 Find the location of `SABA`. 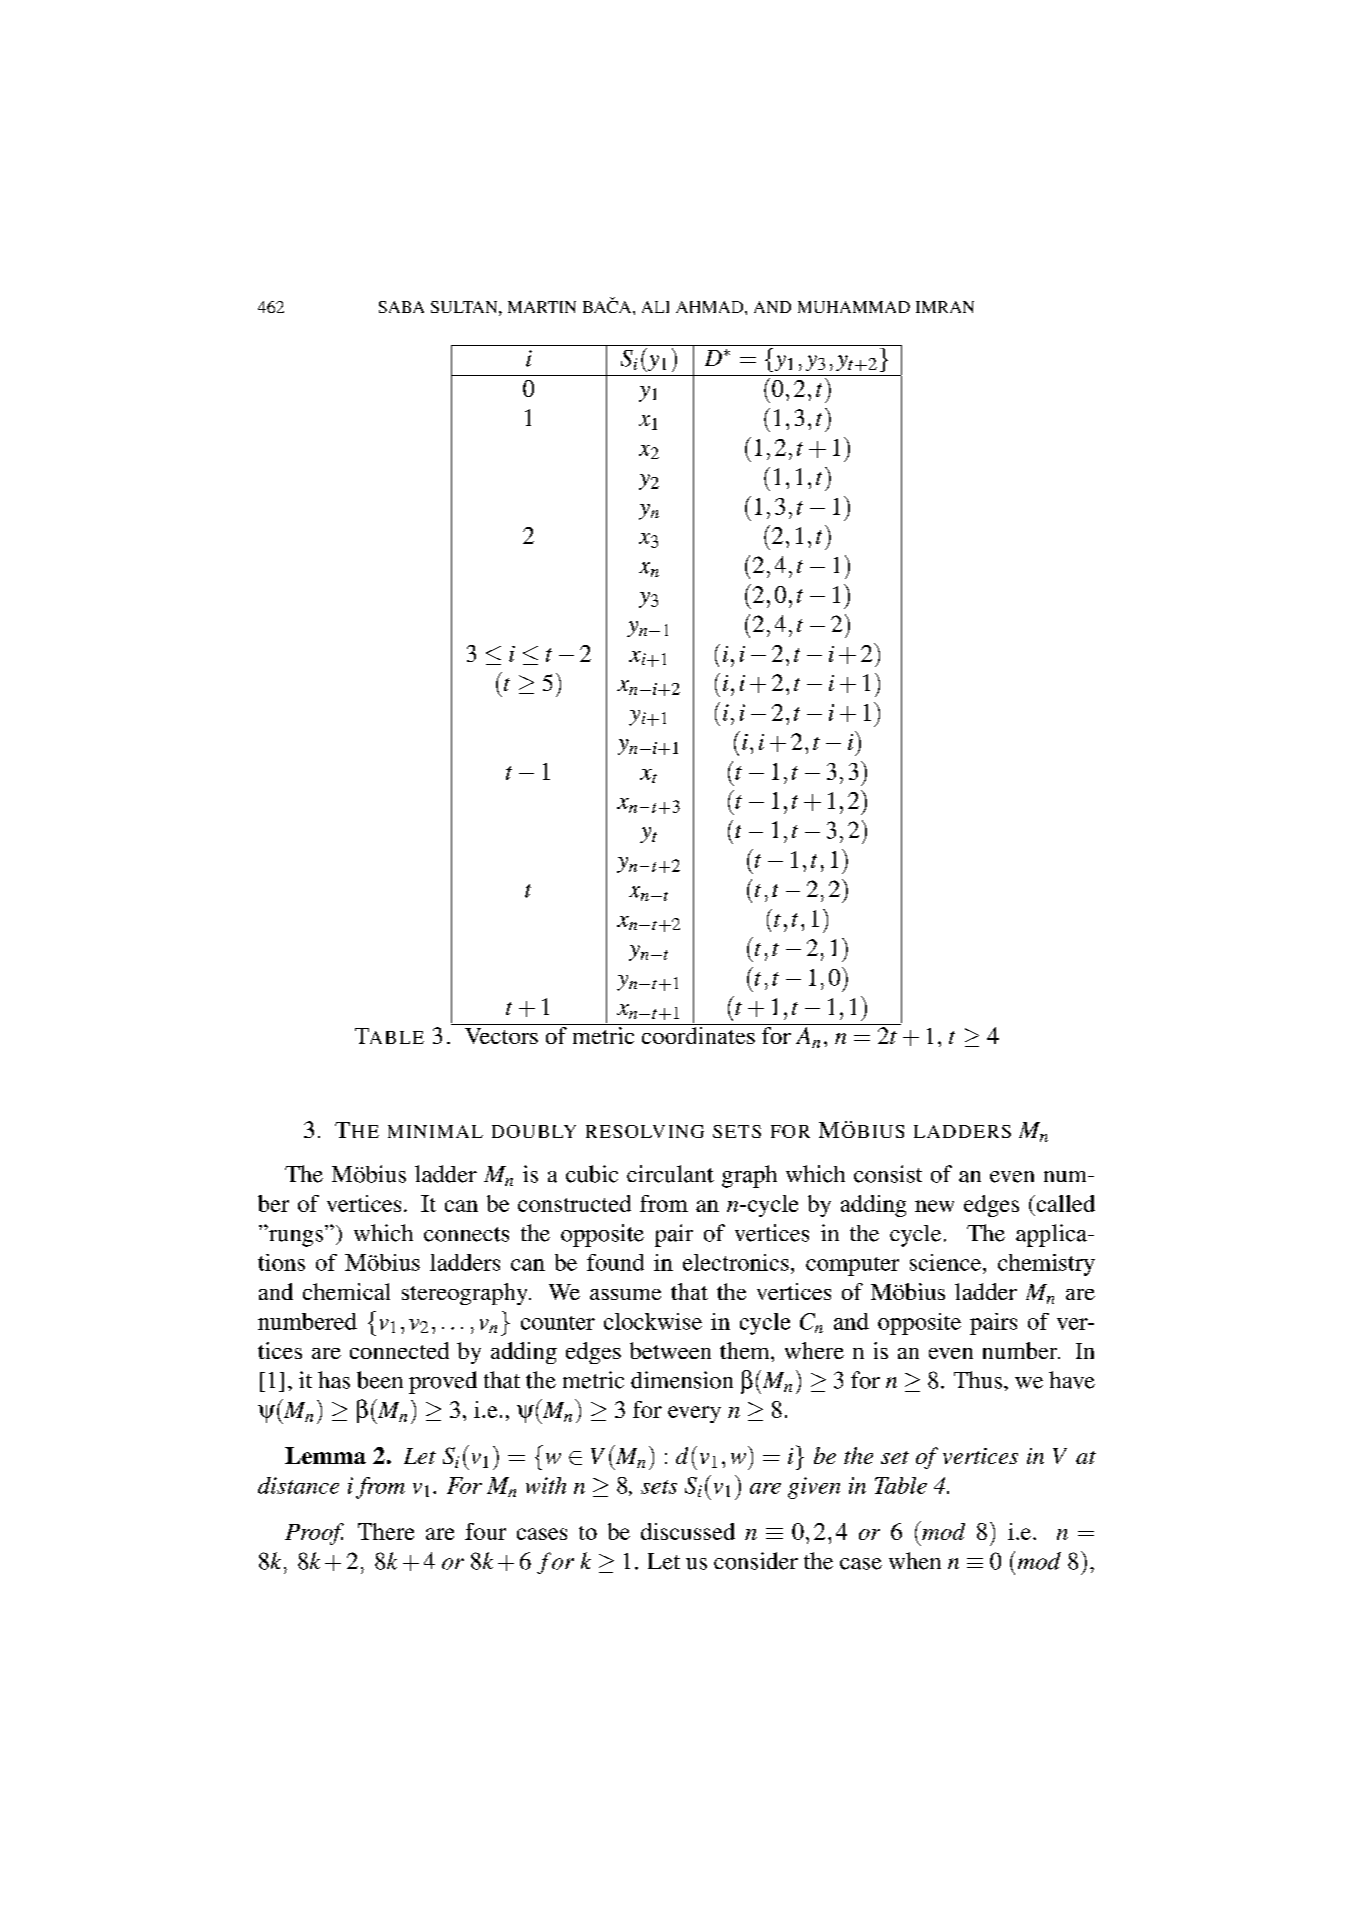

SABA is located at coordinates (401, 307).
